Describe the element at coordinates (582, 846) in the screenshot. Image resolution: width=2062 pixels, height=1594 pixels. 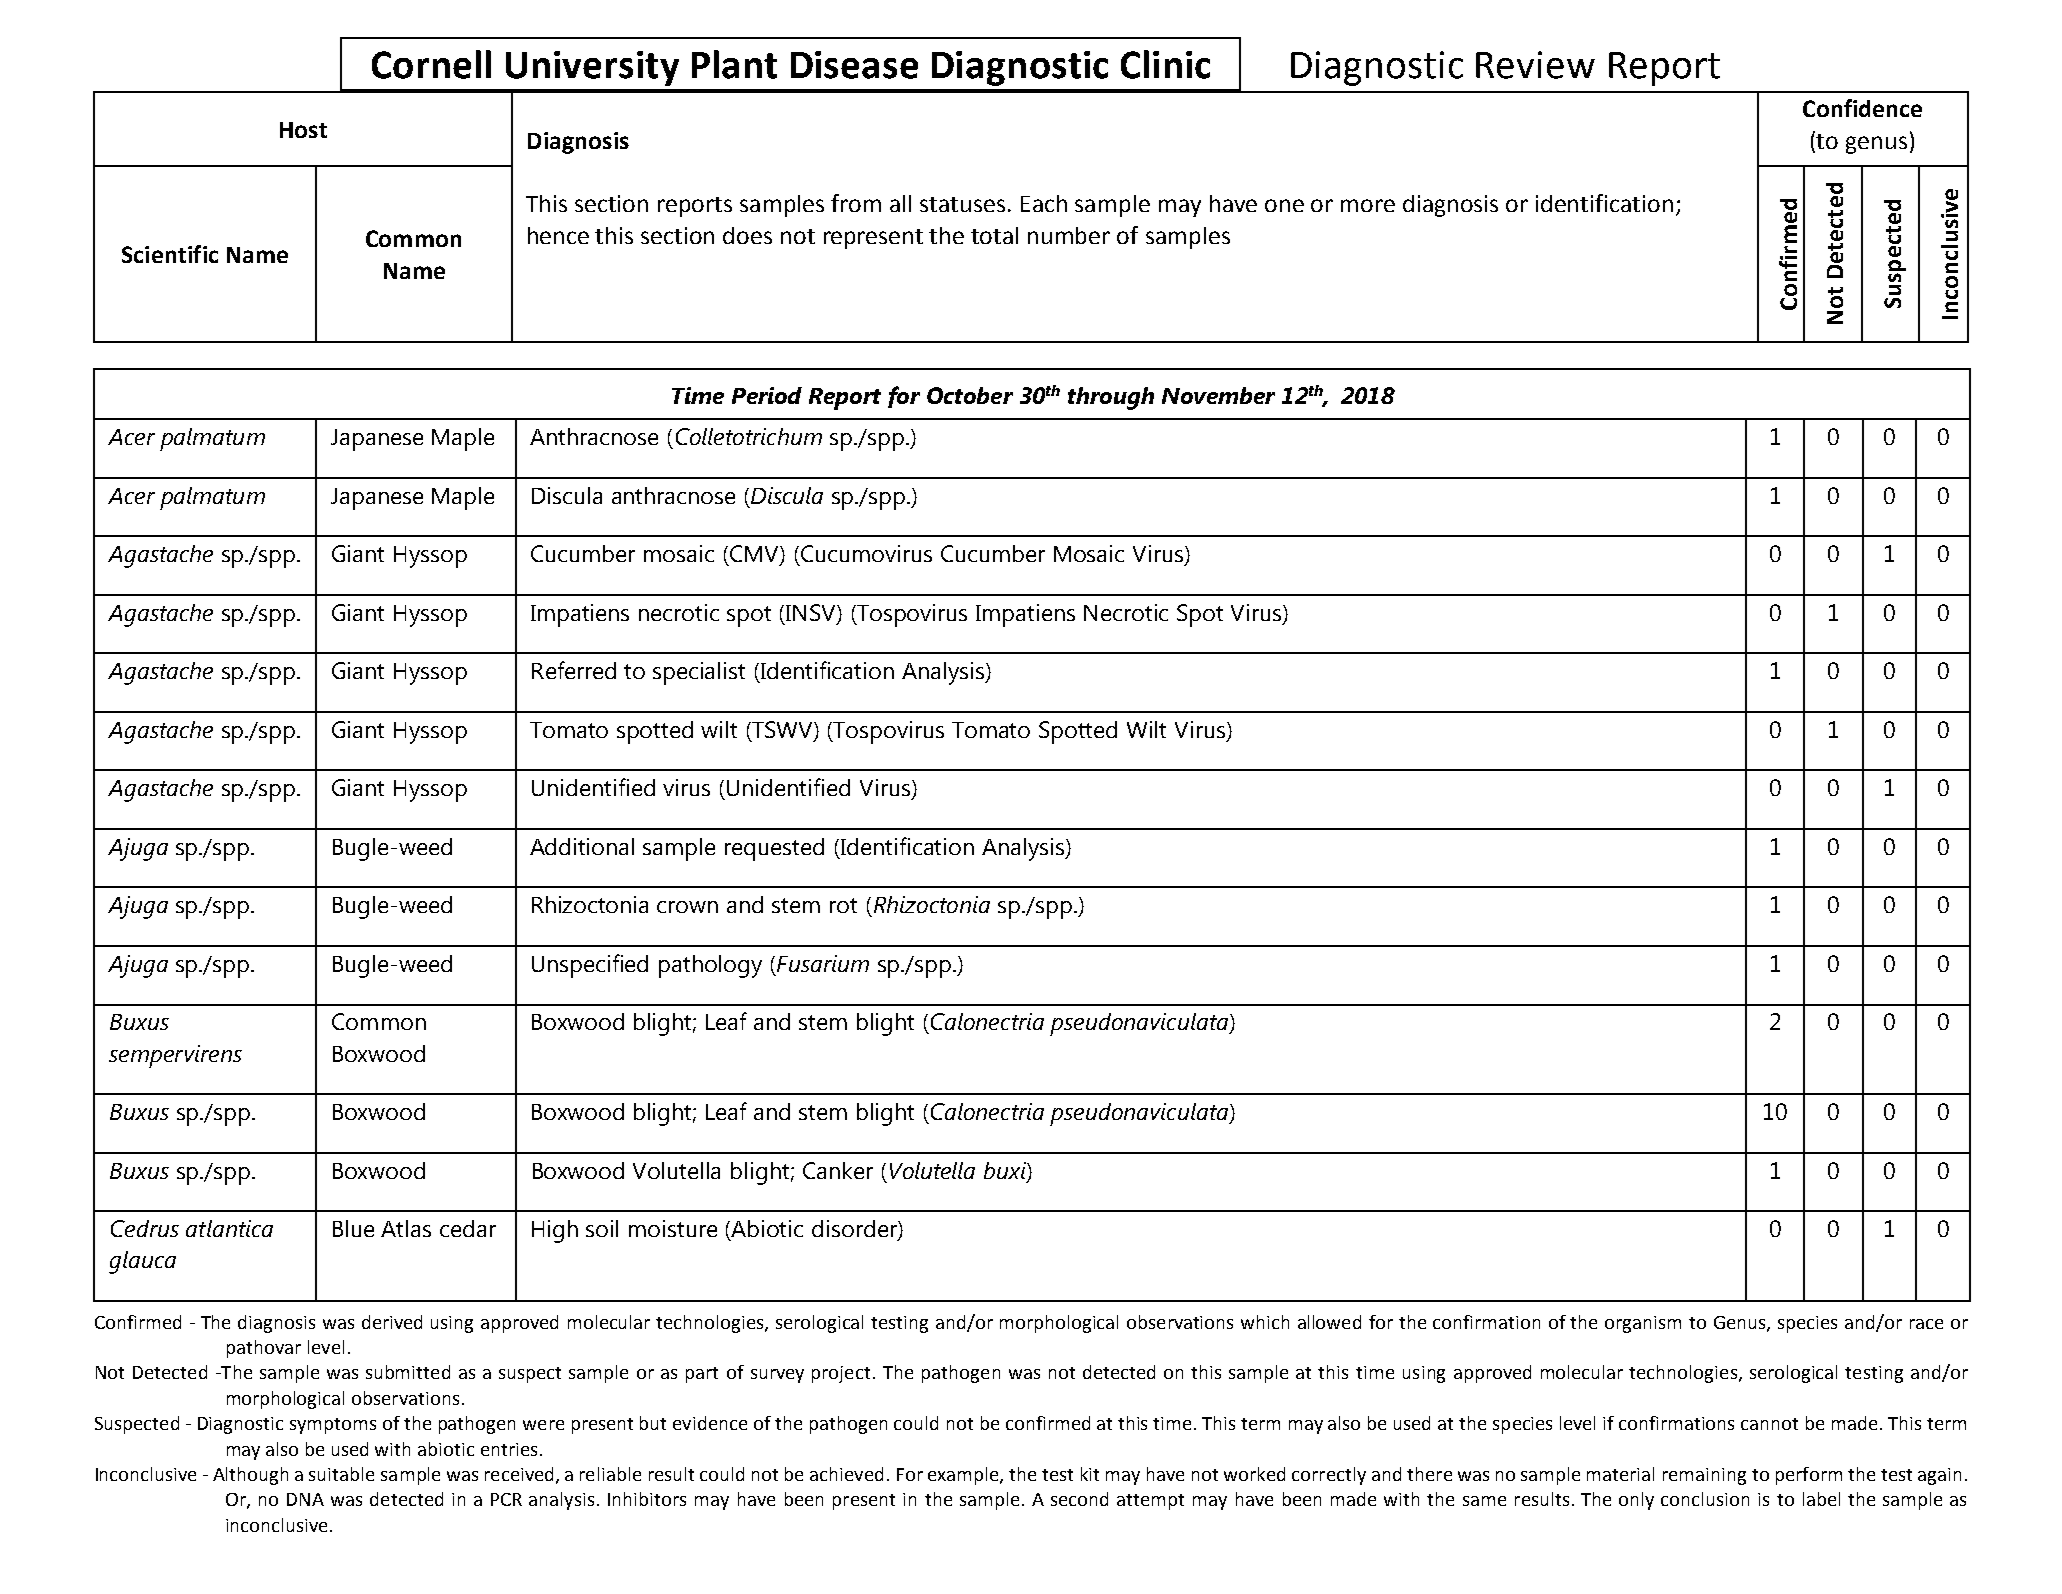
I see `Additional` at that location.
